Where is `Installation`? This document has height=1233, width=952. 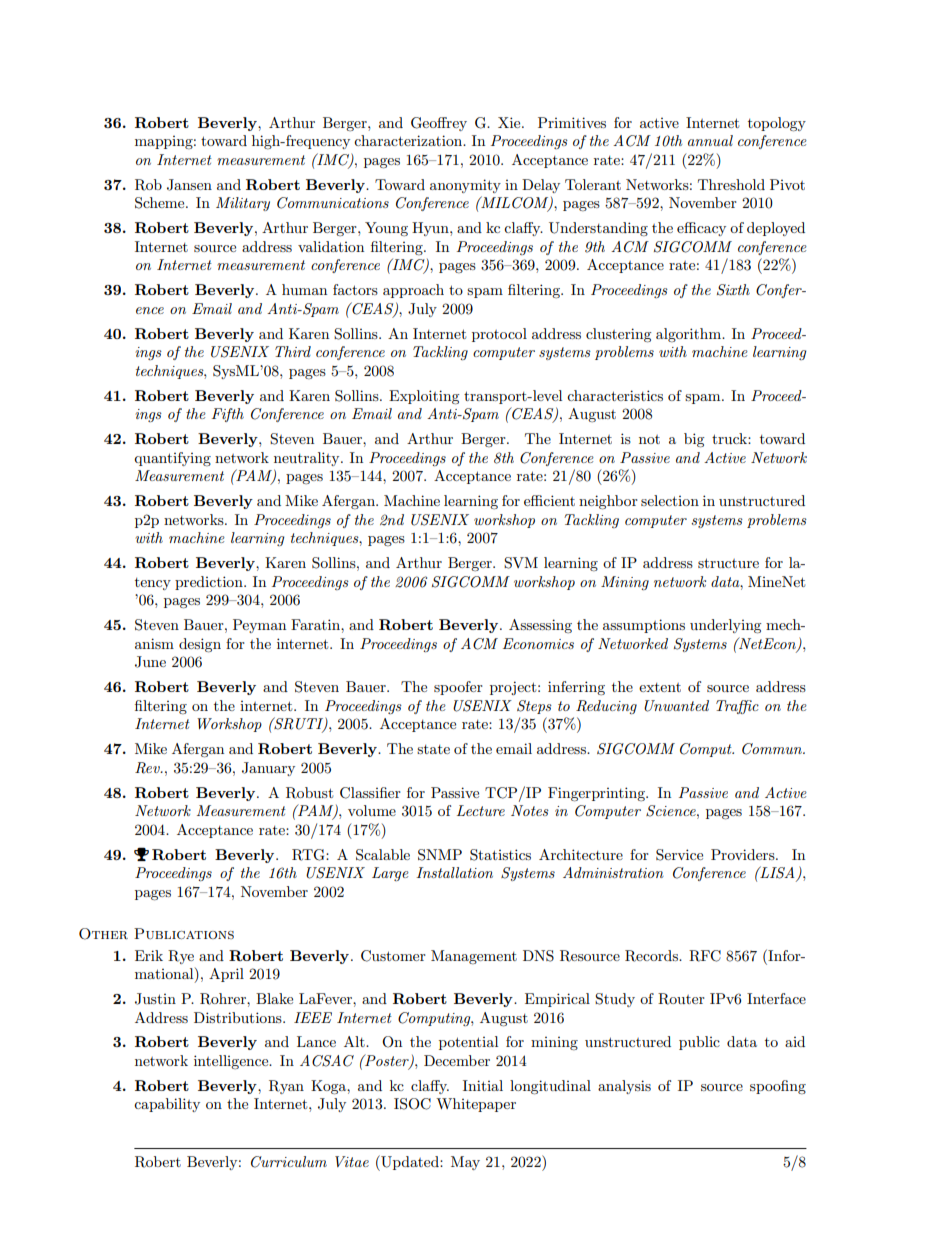
Installation is located at coordinates (454, 872).
